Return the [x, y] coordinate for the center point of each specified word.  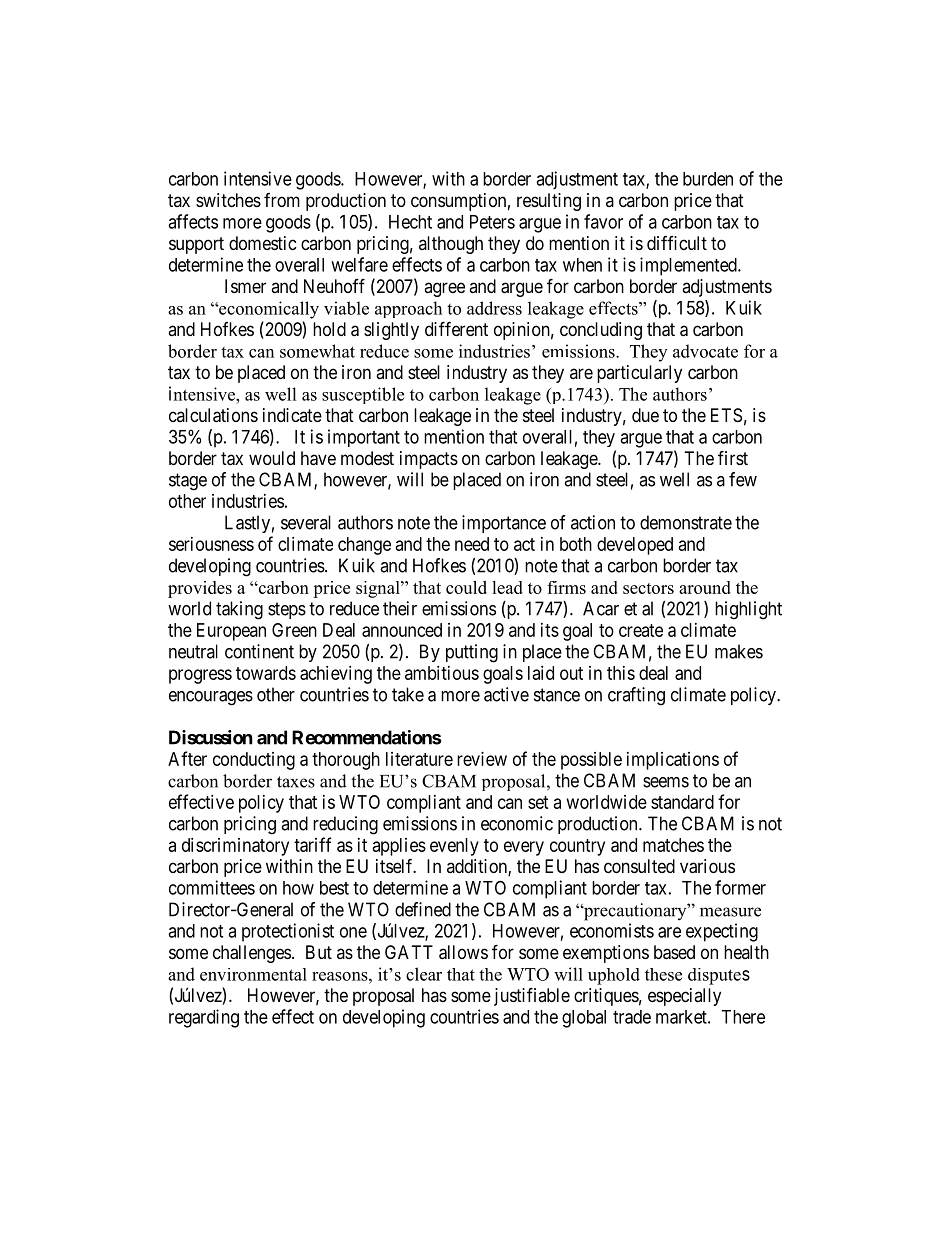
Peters [492, 222]
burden [708, 179]
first [733, 457]
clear [424, 974]
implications [673, 761]
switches [228, 200]
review [482, 759]
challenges [252, 954]
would [272, 458]
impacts [429, 460]
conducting [254, 761]
